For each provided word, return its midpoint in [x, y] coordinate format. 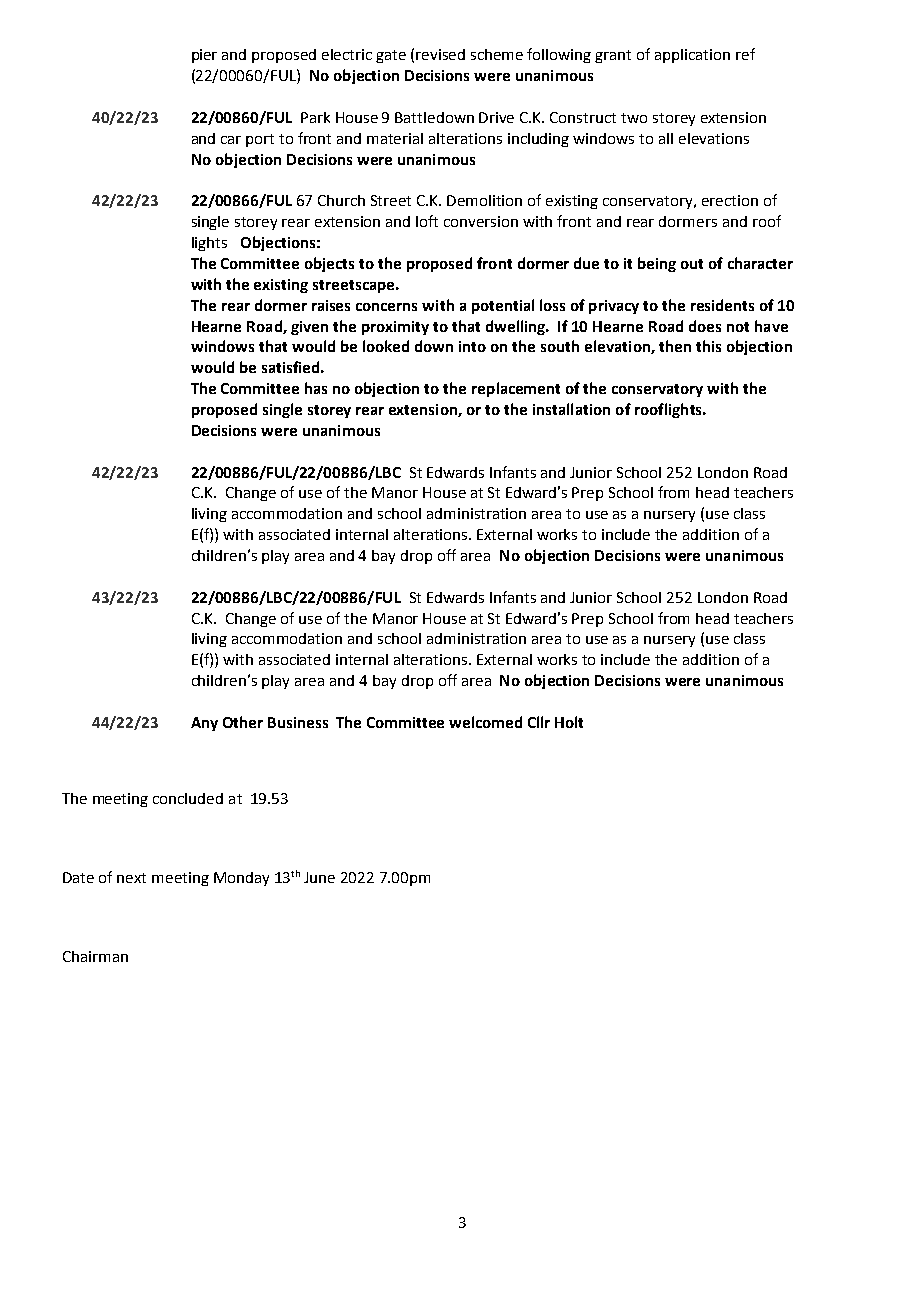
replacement [516, 389]
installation [571, 409]
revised [440, 54]
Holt [569, 722]
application [692, 56]
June [319, 877]
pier [204, 56]
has [316, 388]
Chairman [95, 956]
